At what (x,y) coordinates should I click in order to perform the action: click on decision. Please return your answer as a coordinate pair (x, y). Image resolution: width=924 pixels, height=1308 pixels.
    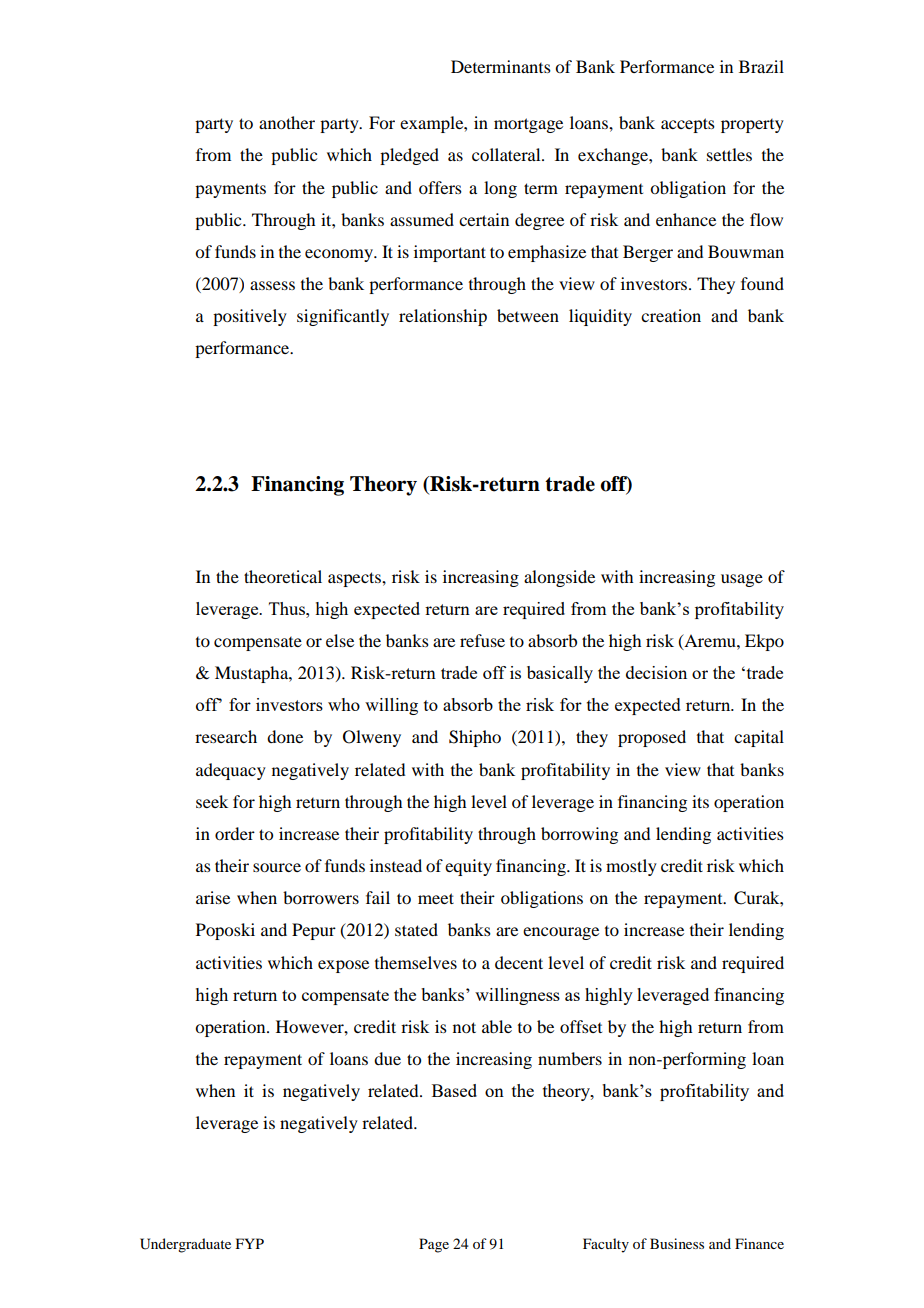
    Looking at the image, I should click on (656, 672).
